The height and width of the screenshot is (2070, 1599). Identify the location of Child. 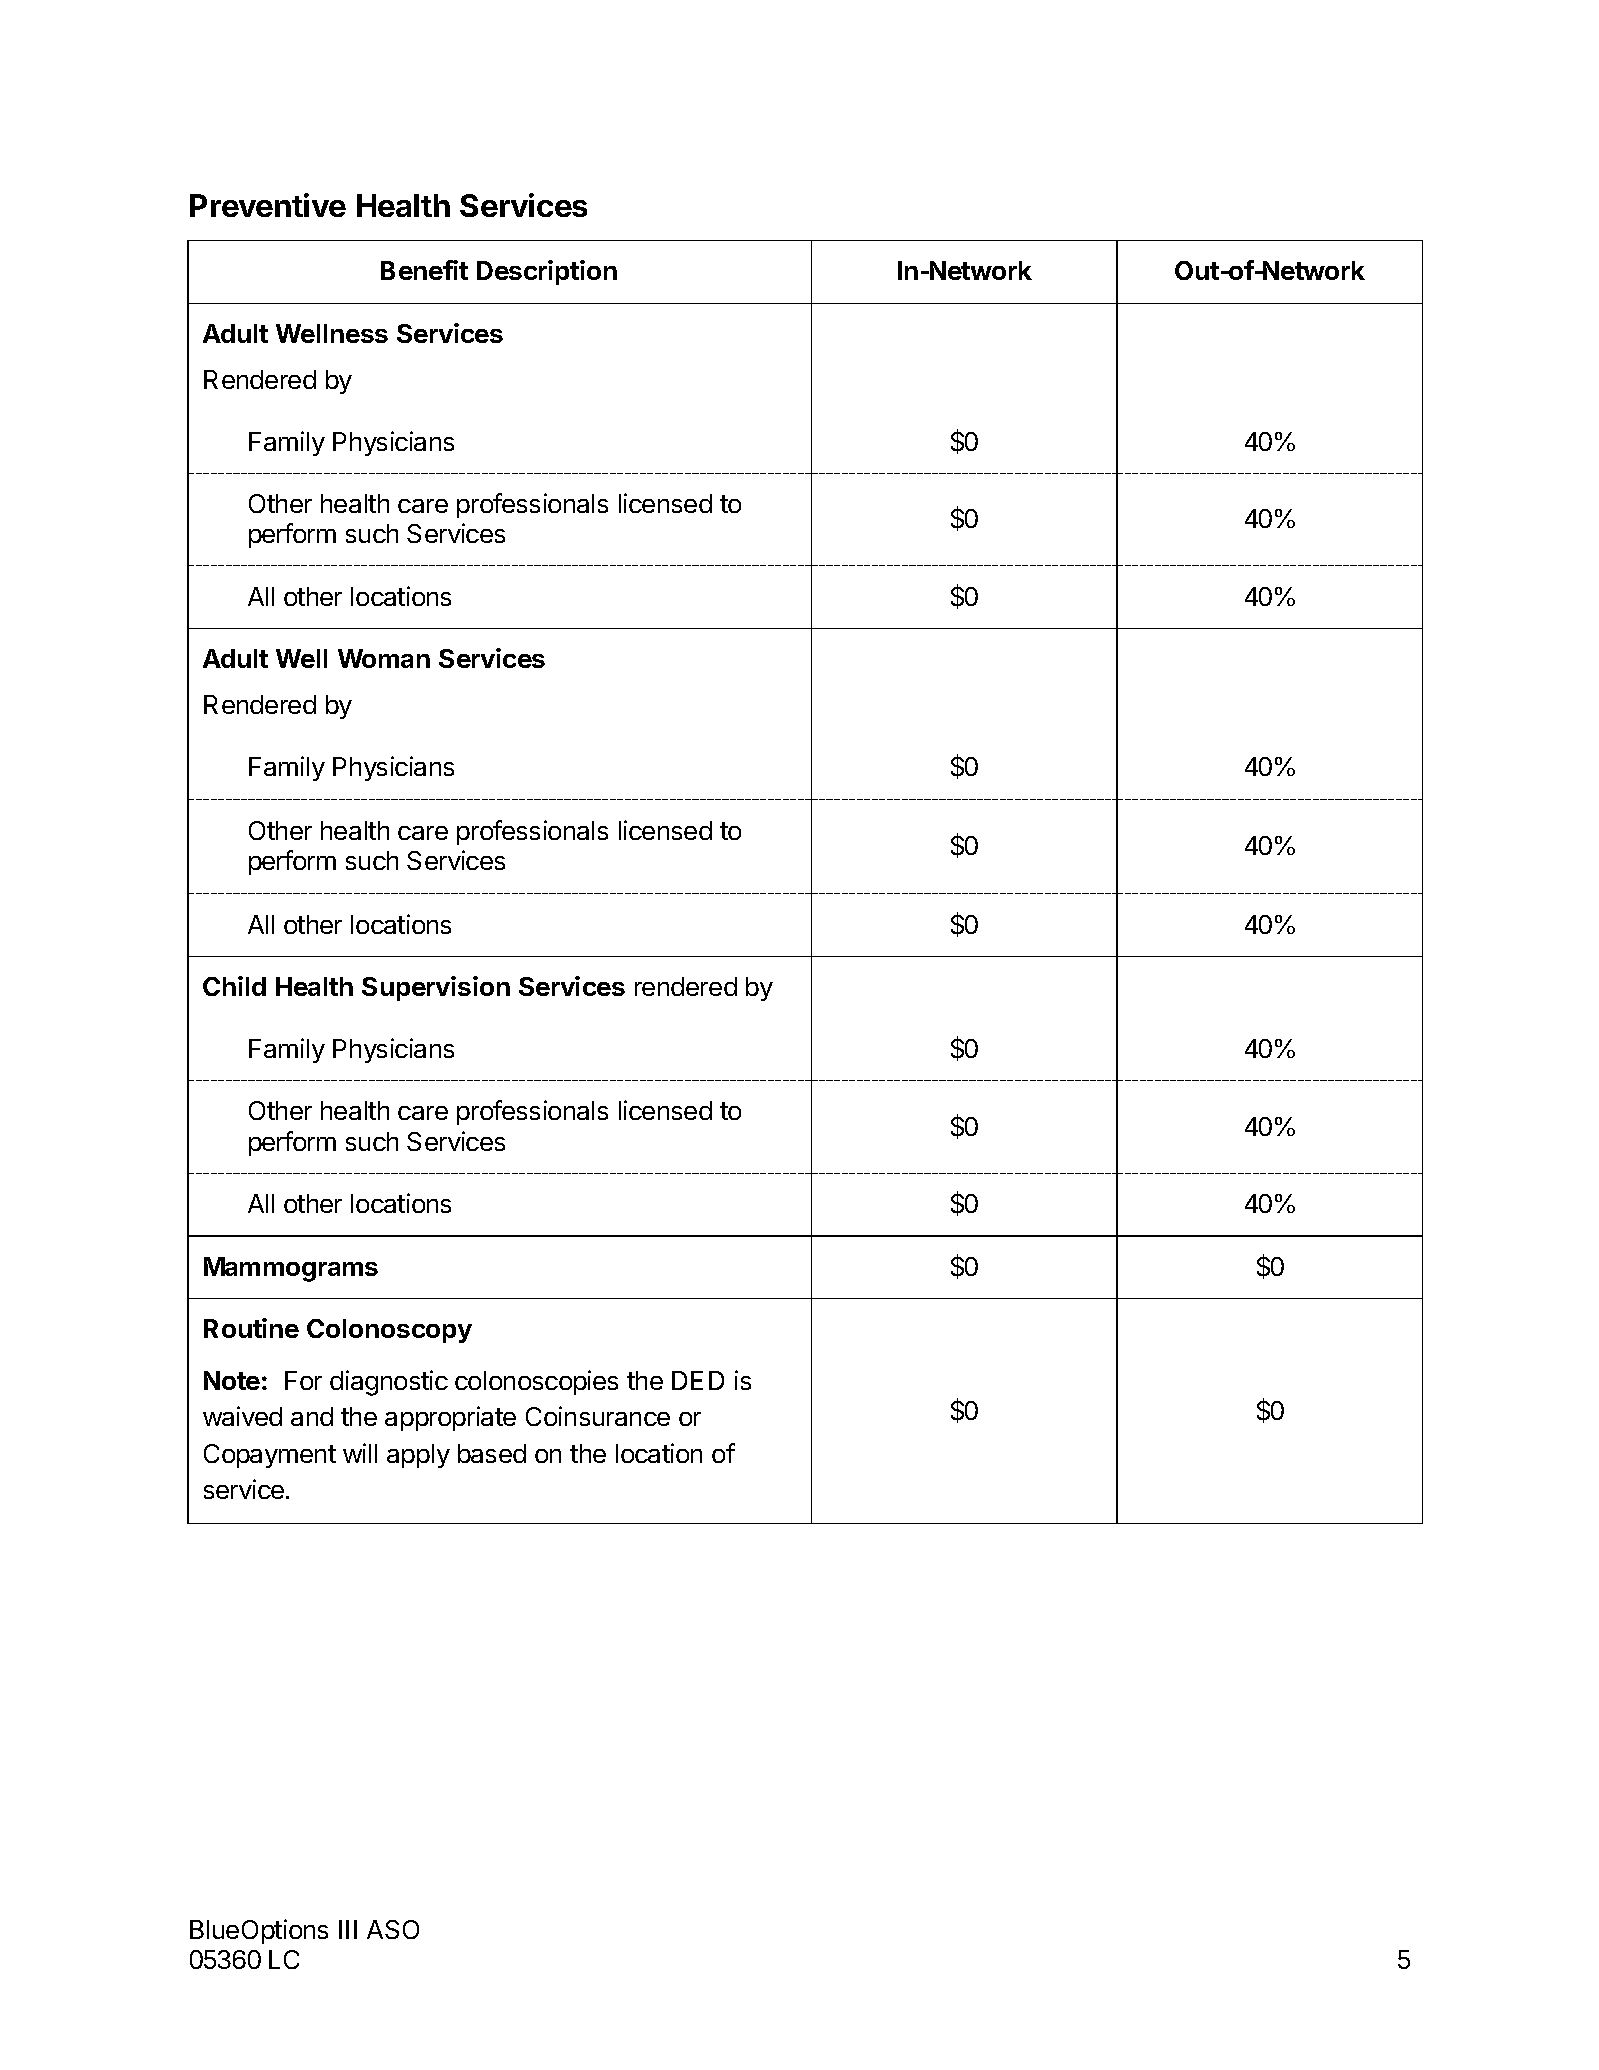
(234, 986).
